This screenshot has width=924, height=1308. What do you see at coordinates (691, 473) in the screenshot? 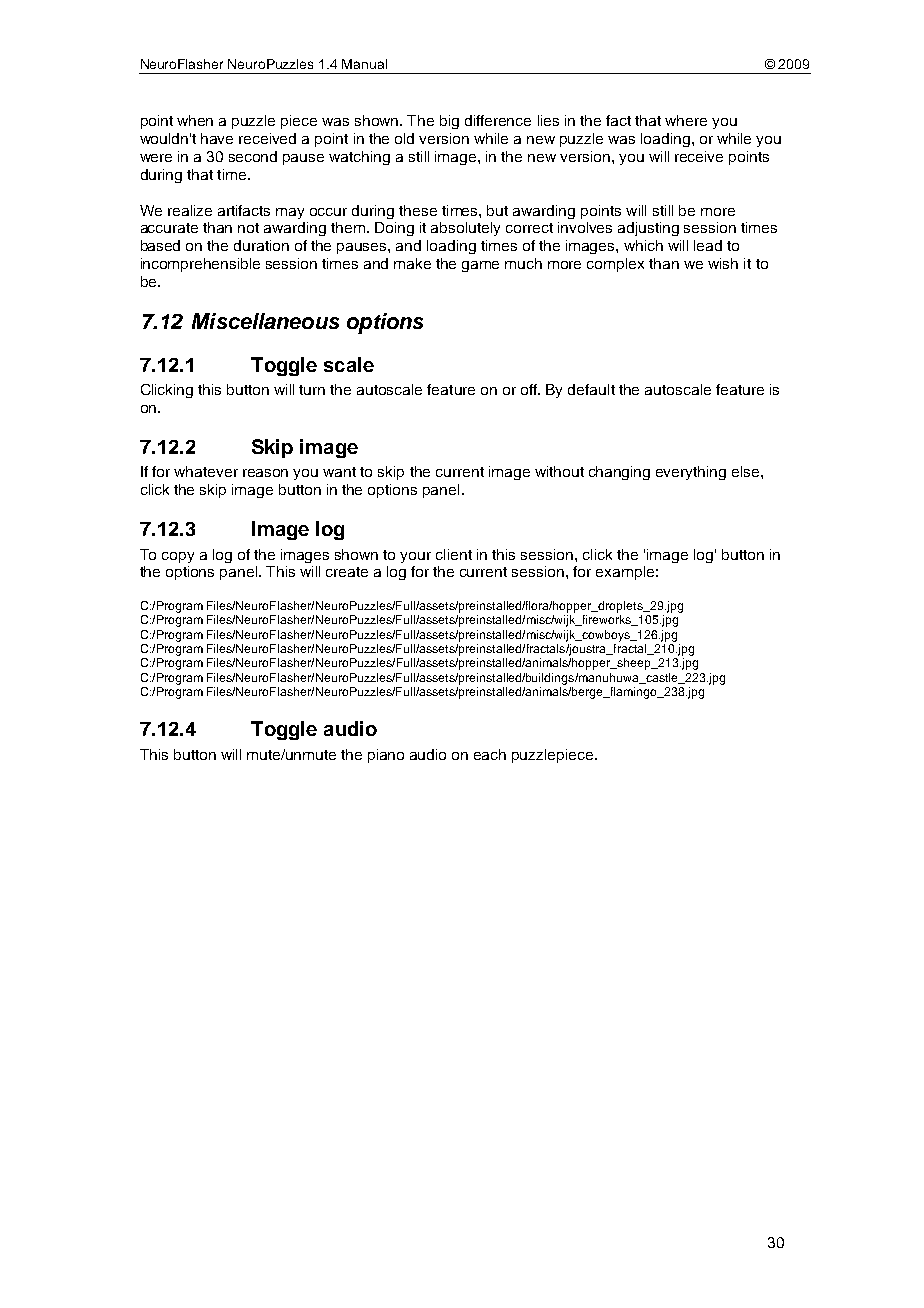
I see `everything` at bounding box center [691, 473].
